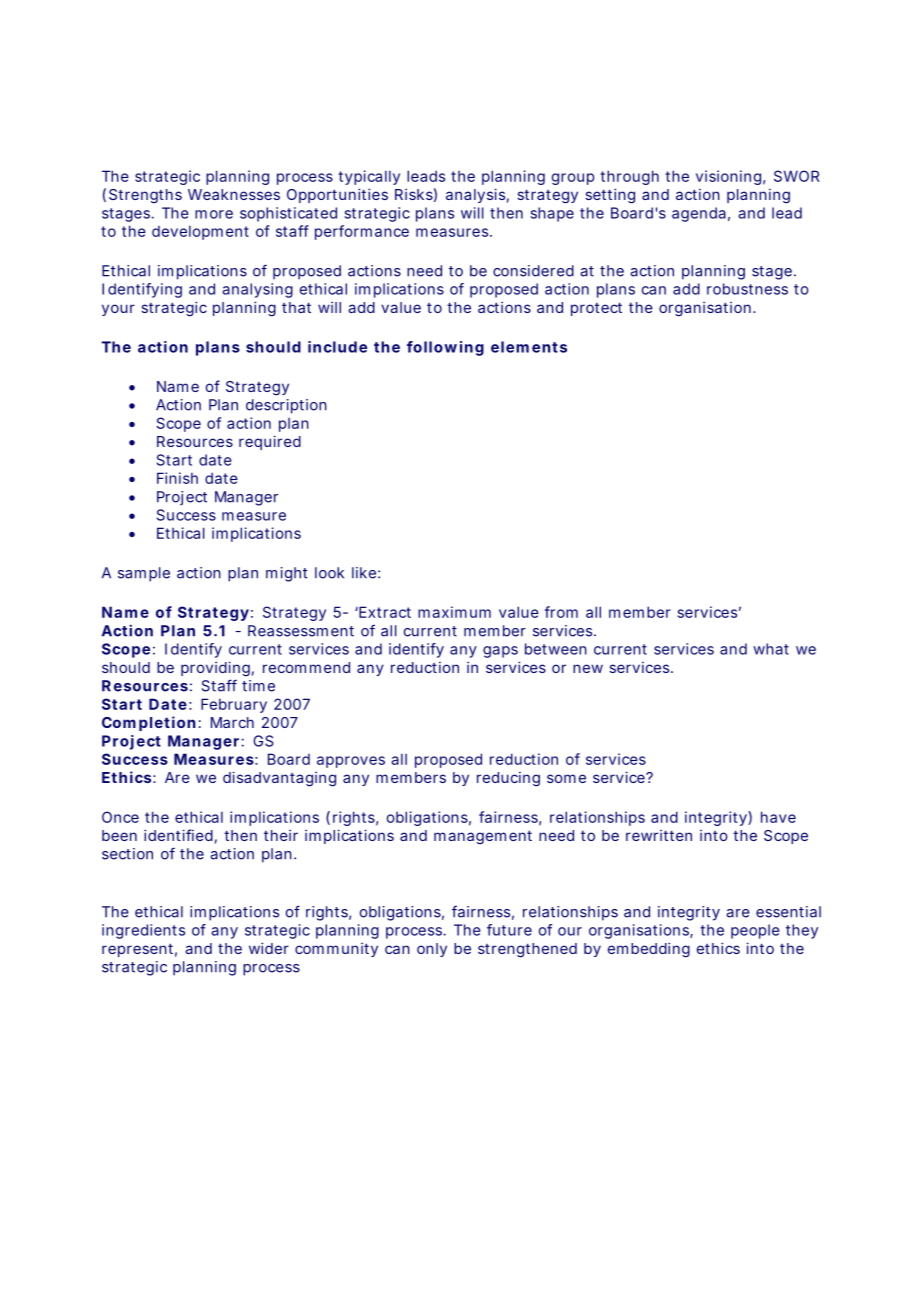 This document has height=1308, width=924. Describe the element at coordinates (139, 950) in the document. I see `represent` at that location.
